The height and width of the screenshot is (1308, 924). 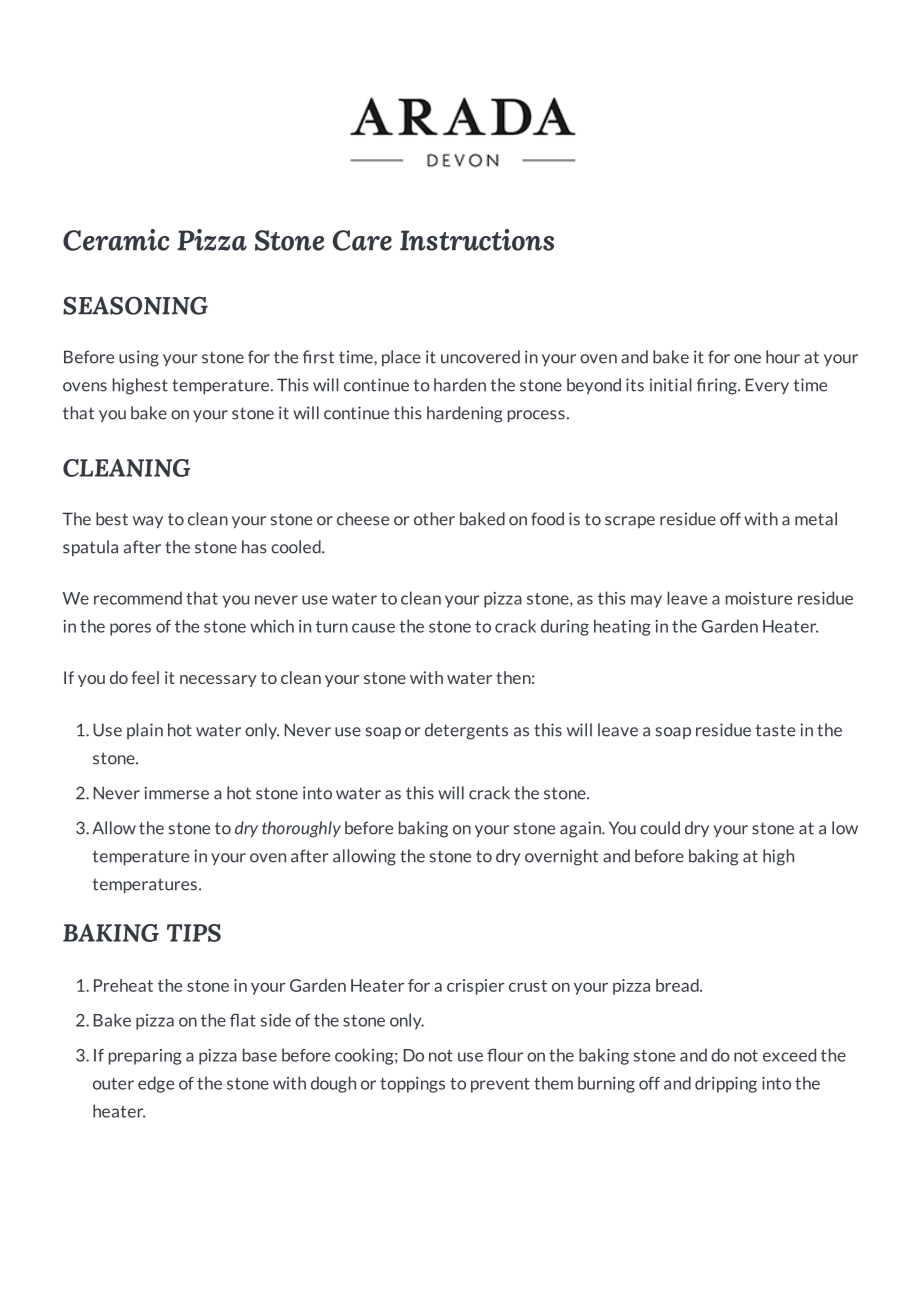 I want to click on way, so click(x=148, y=522).
